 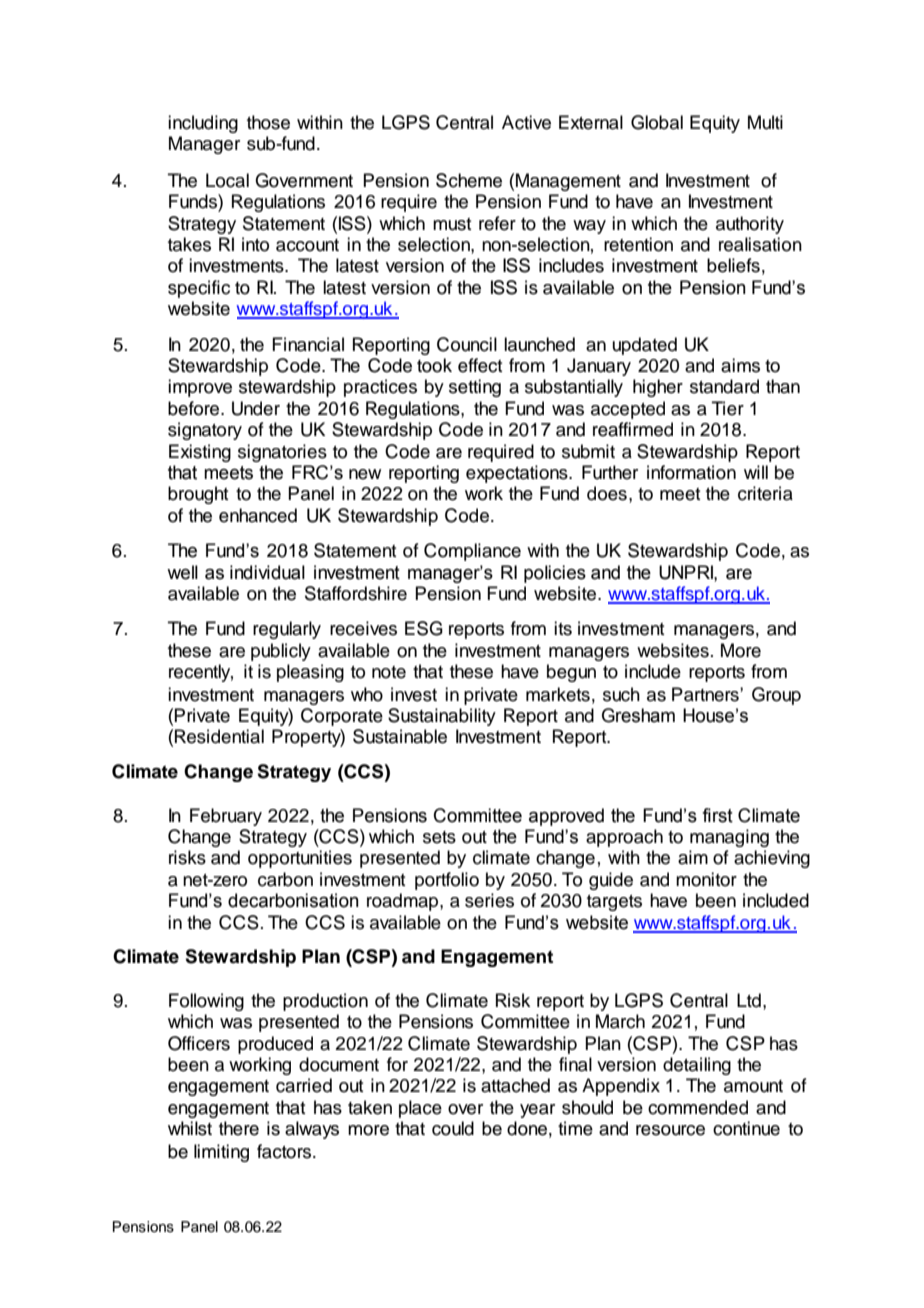 I want to click on publicly, so click(x=281, y=652).
